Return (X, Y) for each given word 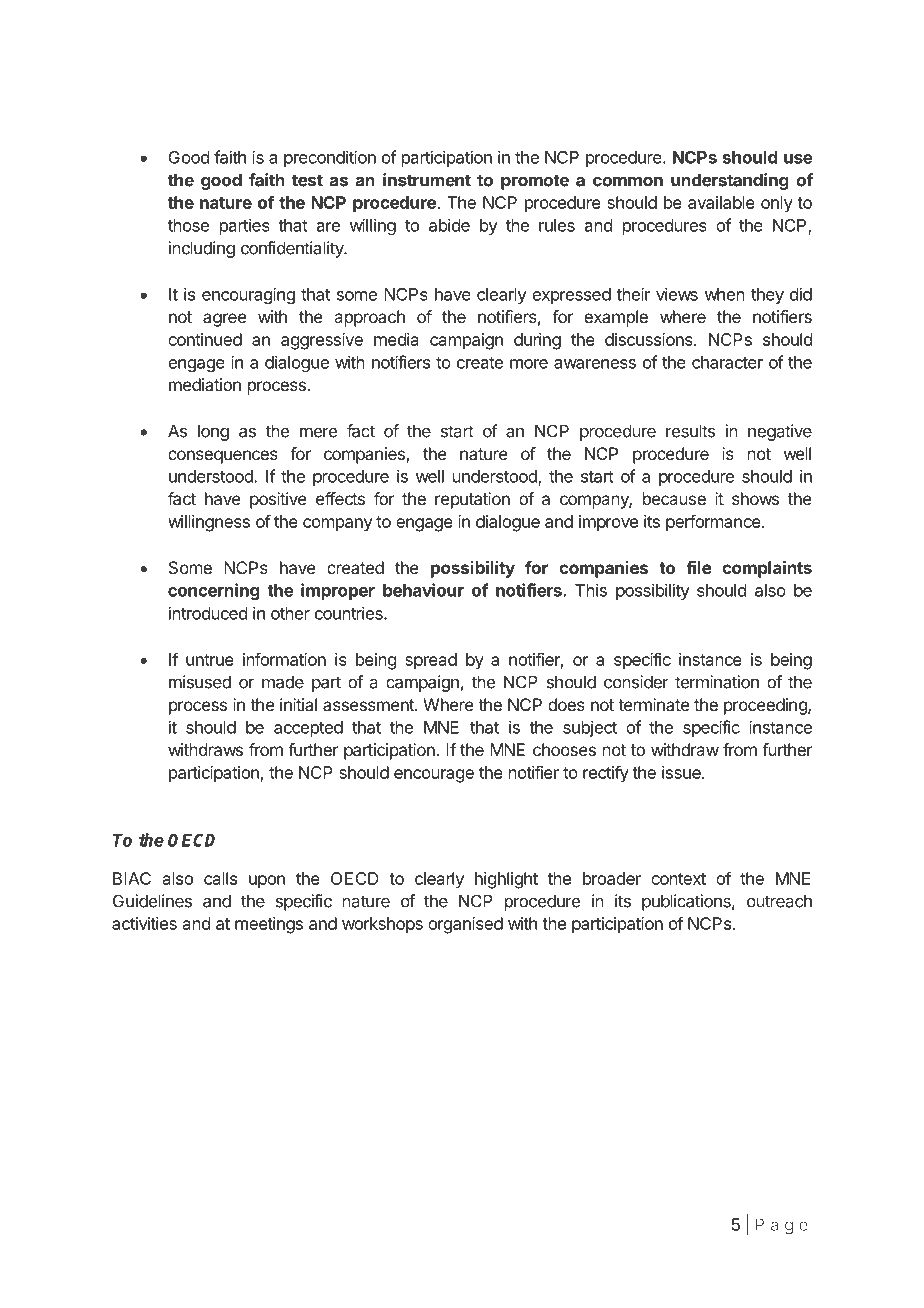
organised (465, 925)
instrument (427, 180)
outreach (779, 901)
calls (220, 878)
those (188, 225)
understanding (730, 181)
